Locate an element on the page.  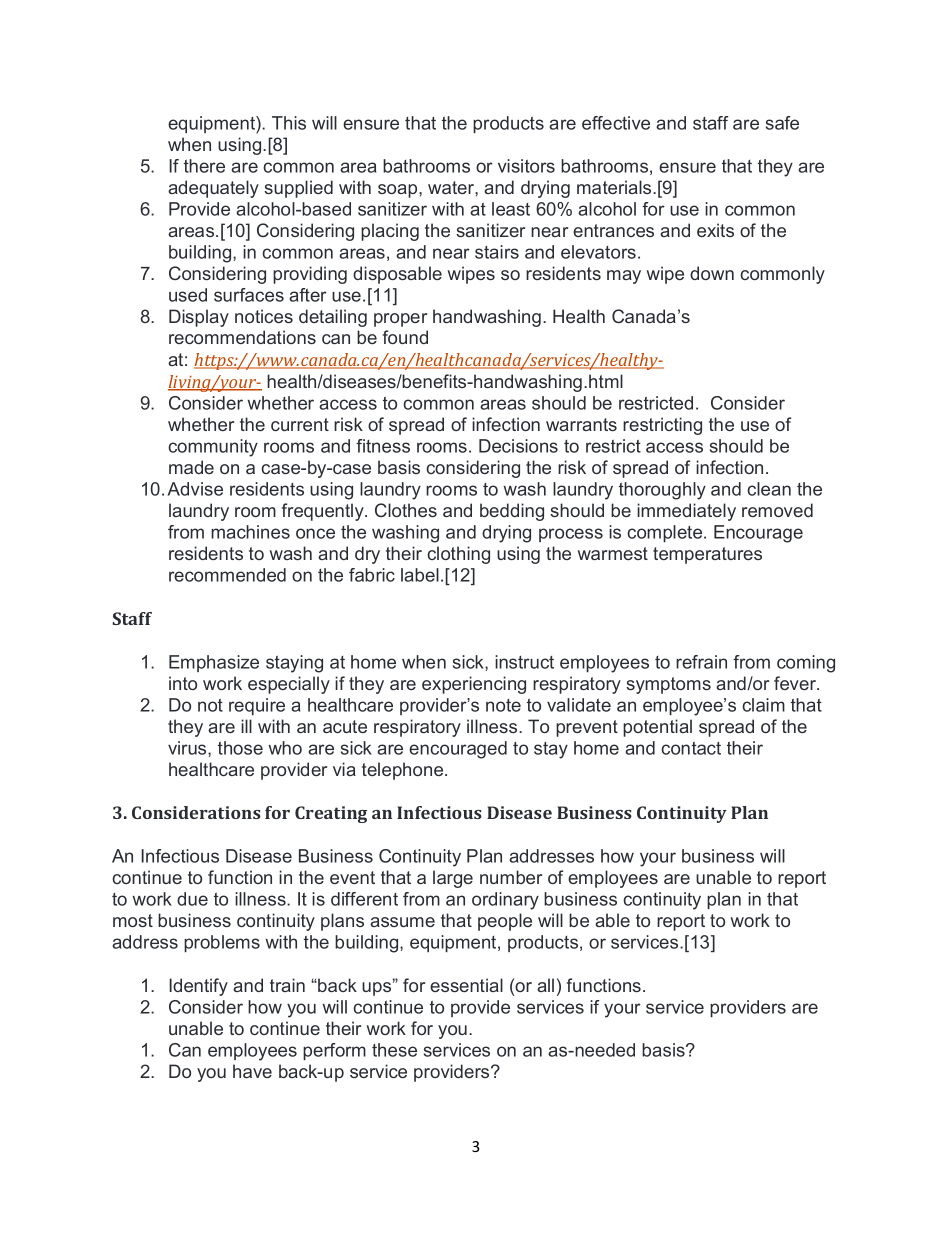
visitors is located at coordinates (526, 166).
